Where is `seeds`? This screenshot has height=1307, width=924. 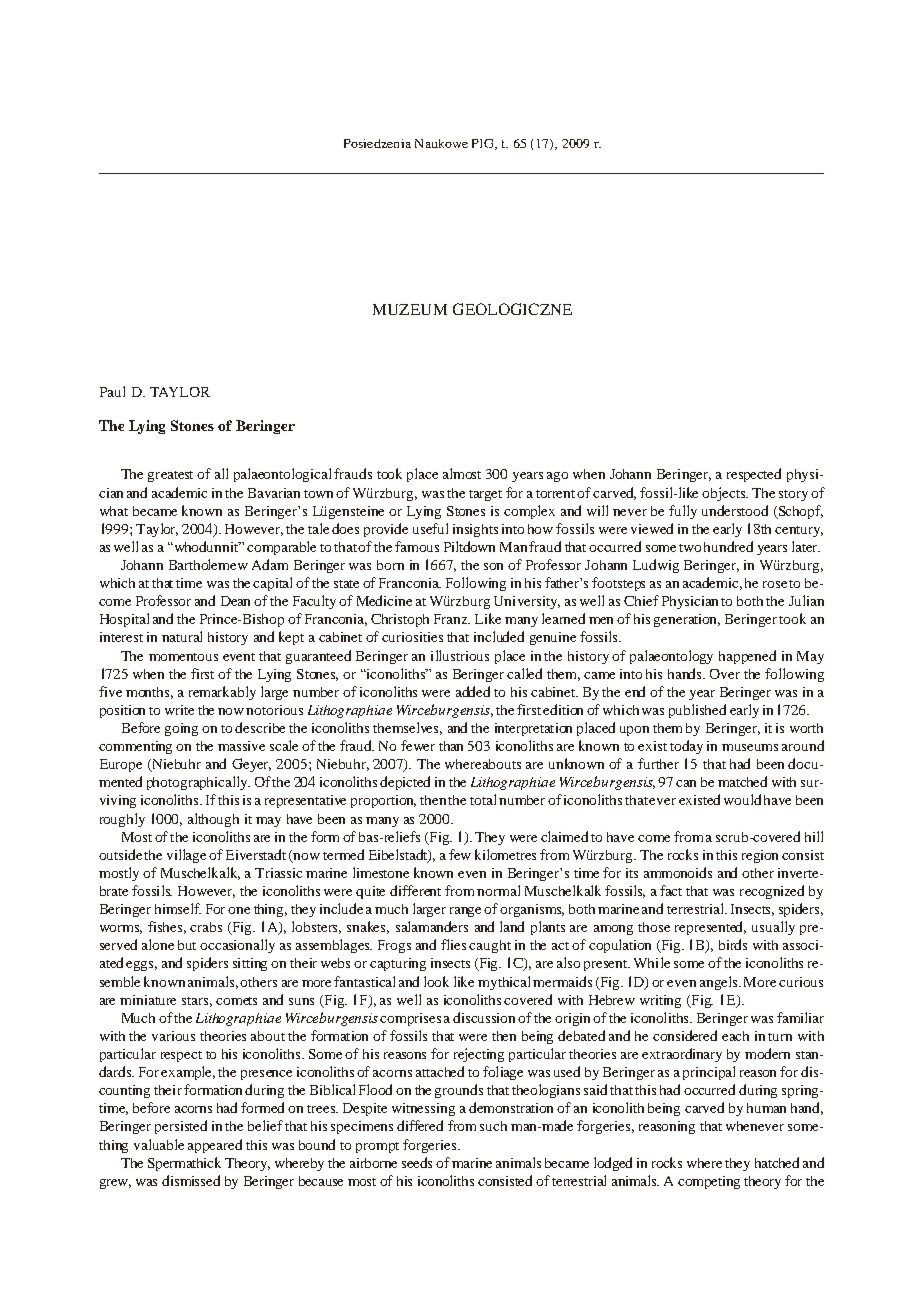
seeds is located at coordinates (417, 1162).
